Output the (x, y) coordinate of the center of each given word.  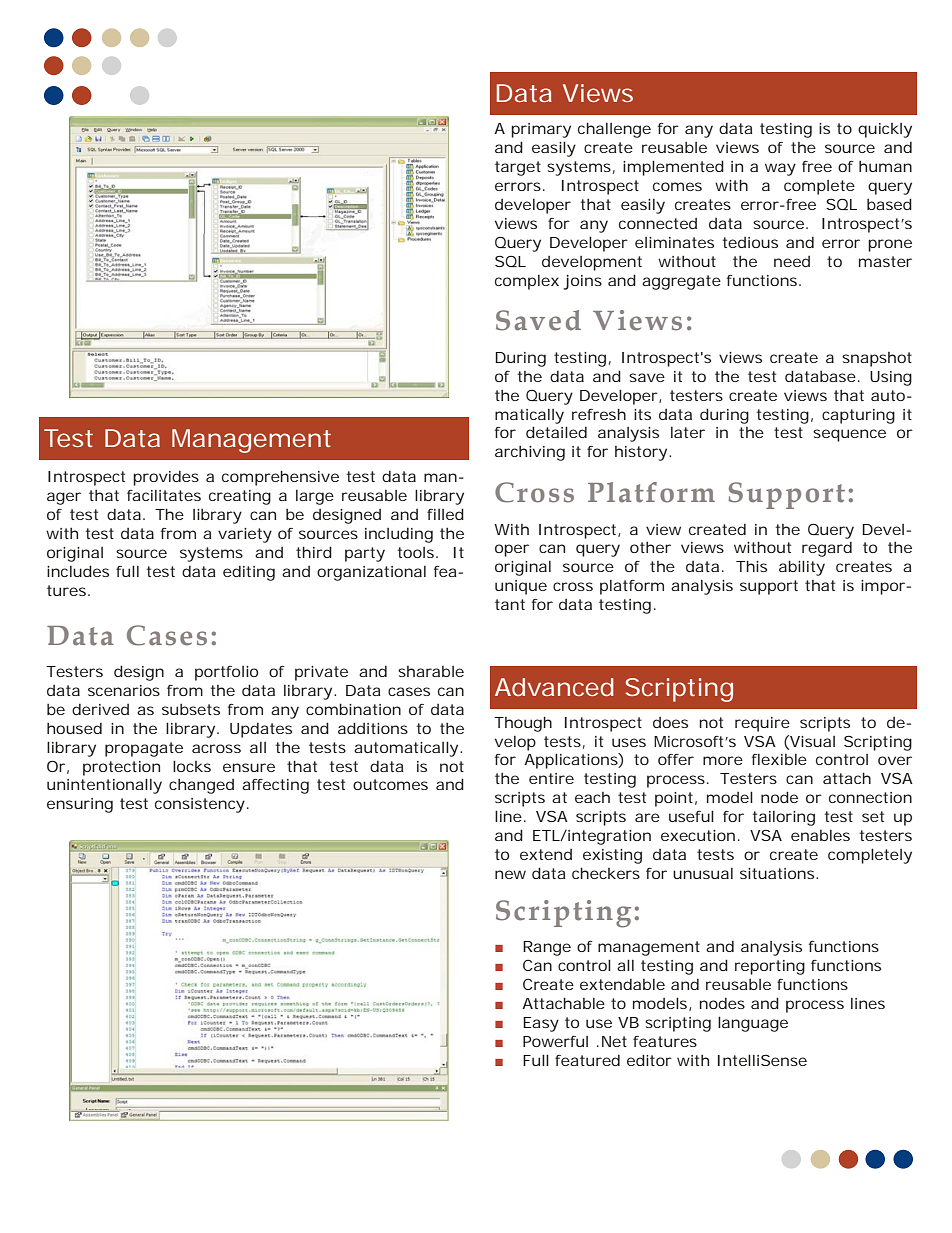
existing (612, 856)
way (780, 169)
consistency (202, 805)
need (792, 261)
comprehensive (280, 478)
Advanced (554, 687)
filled (445, 514)
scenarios (124, 690)
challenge (614, 130)
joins (583, 282)
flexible (779, 759)
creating (240, 497)
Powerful (555, 1041)
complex (527, 282)
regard (827, 549)
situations (779, 873)
